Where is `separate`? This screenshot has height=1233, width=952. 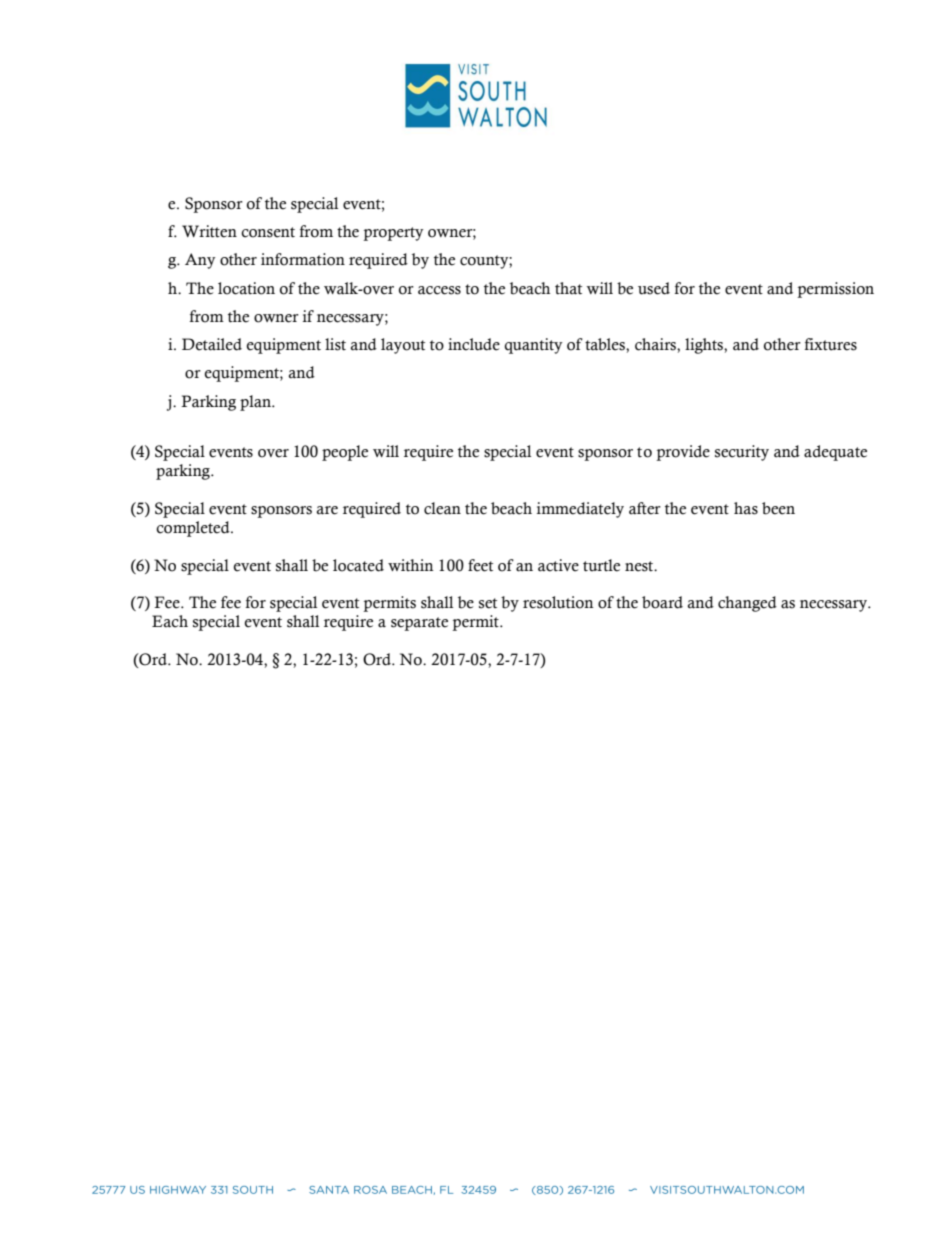 separate is located at coordinates (419, 624).
